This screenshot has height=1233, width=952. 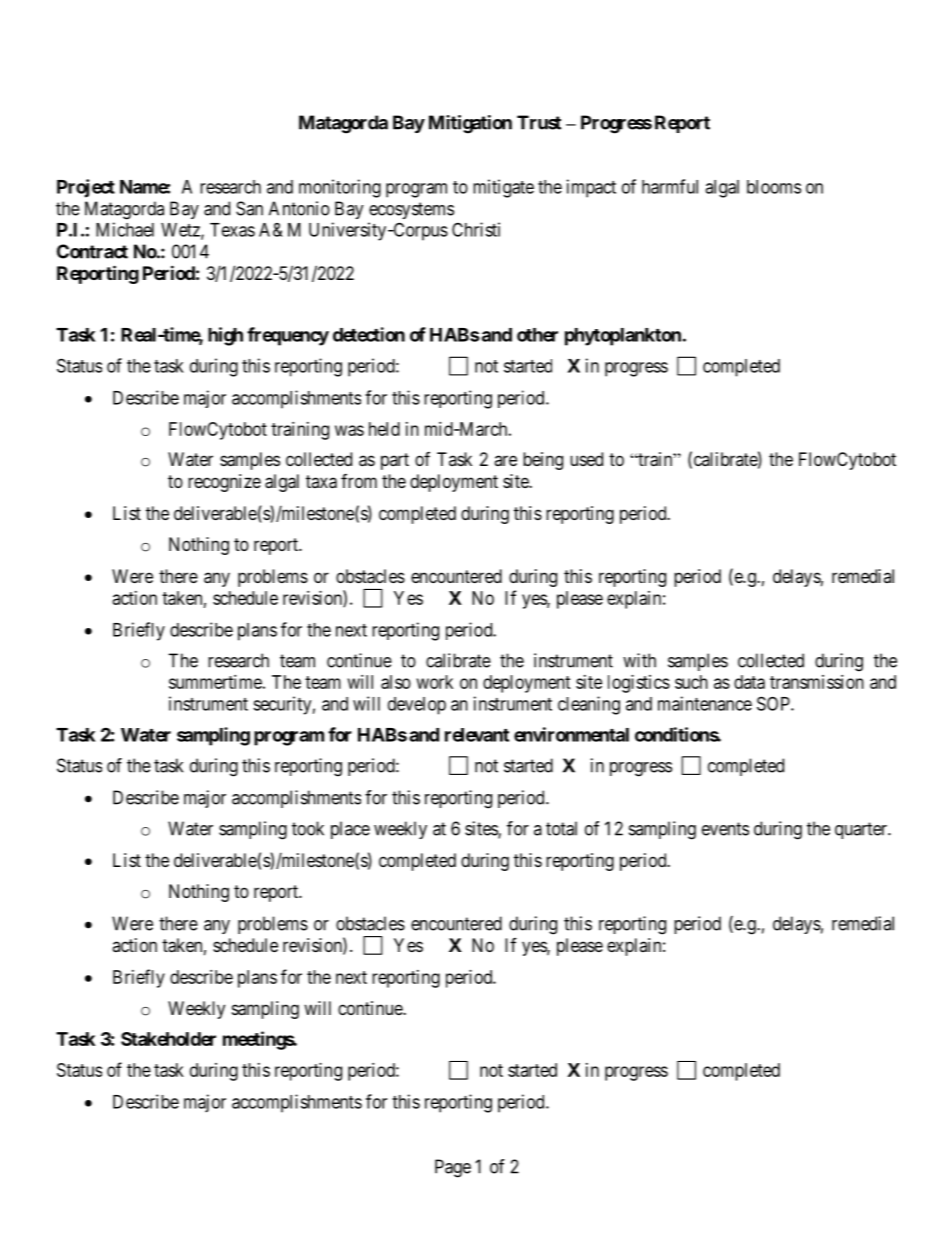 What do you see at coordinates (470, 124) in the screenshot?
I see `Mitigation` at bounding box center [470, 124].
